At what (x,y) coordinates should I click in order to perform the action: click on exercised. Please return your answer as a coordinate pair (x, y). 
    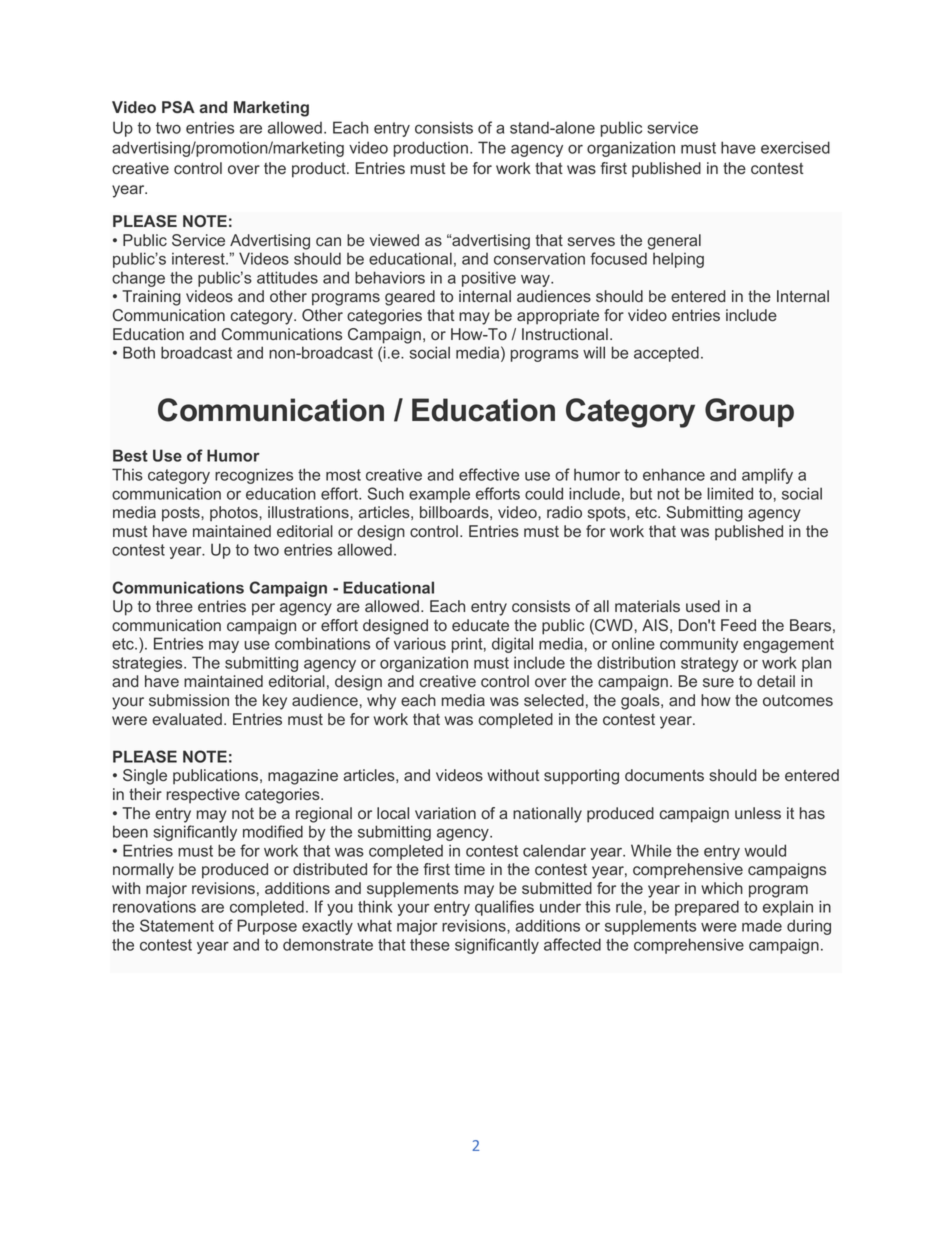
    Looking at the image, I should click on (795, 147).
